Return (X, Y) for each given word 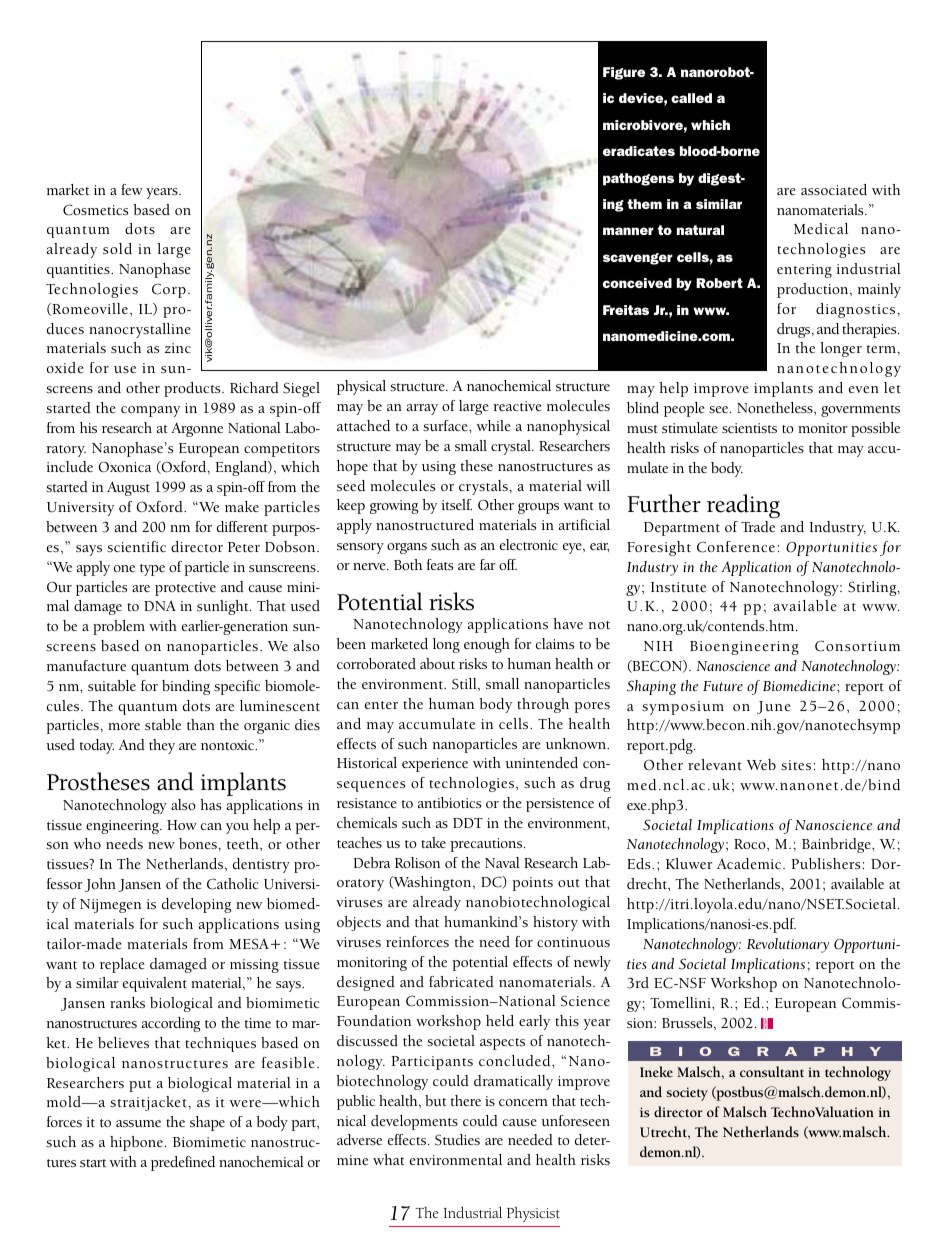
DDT (468, 823)
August (128, 488)
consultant (772, 1071)
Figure (624, 73)
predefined (183, 1163)
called (691, 98)
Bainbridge (837, 845)
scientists (749, 428)
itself (456, 504)
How (182, 825)
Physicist (533, 1214)
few (132, 189)
